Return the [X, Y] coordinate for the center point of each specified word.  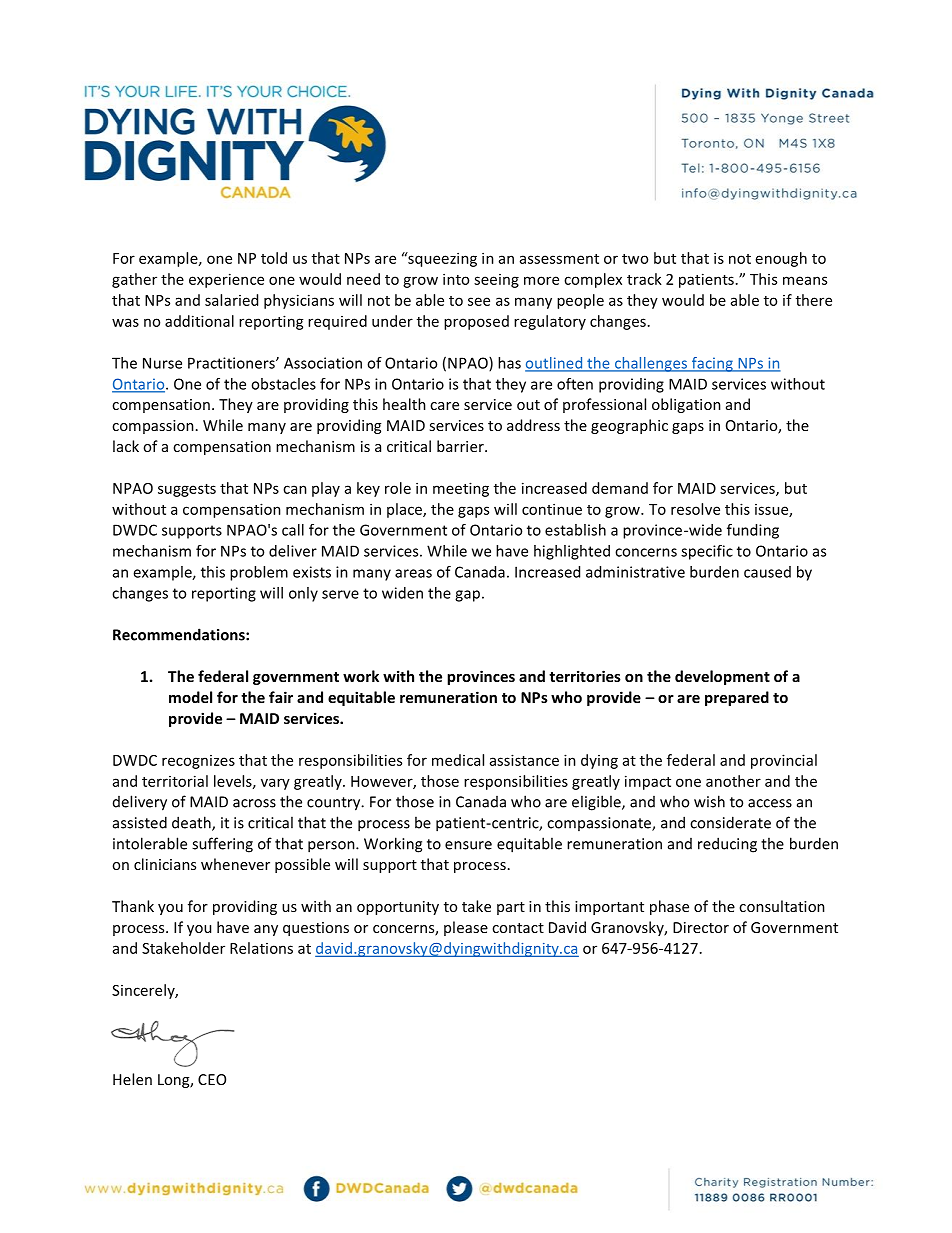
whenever [235, 864]
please [466, 928]
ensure [468, 845]
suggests [187, 490]
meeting [461, 489]
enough [781, 259]
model [190, 697]
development [722, 677]
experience [226, 280]
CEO [212, 1079]
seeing [496, 281]
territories [585, 676]
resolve [695, 509]
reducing [727, 845]
